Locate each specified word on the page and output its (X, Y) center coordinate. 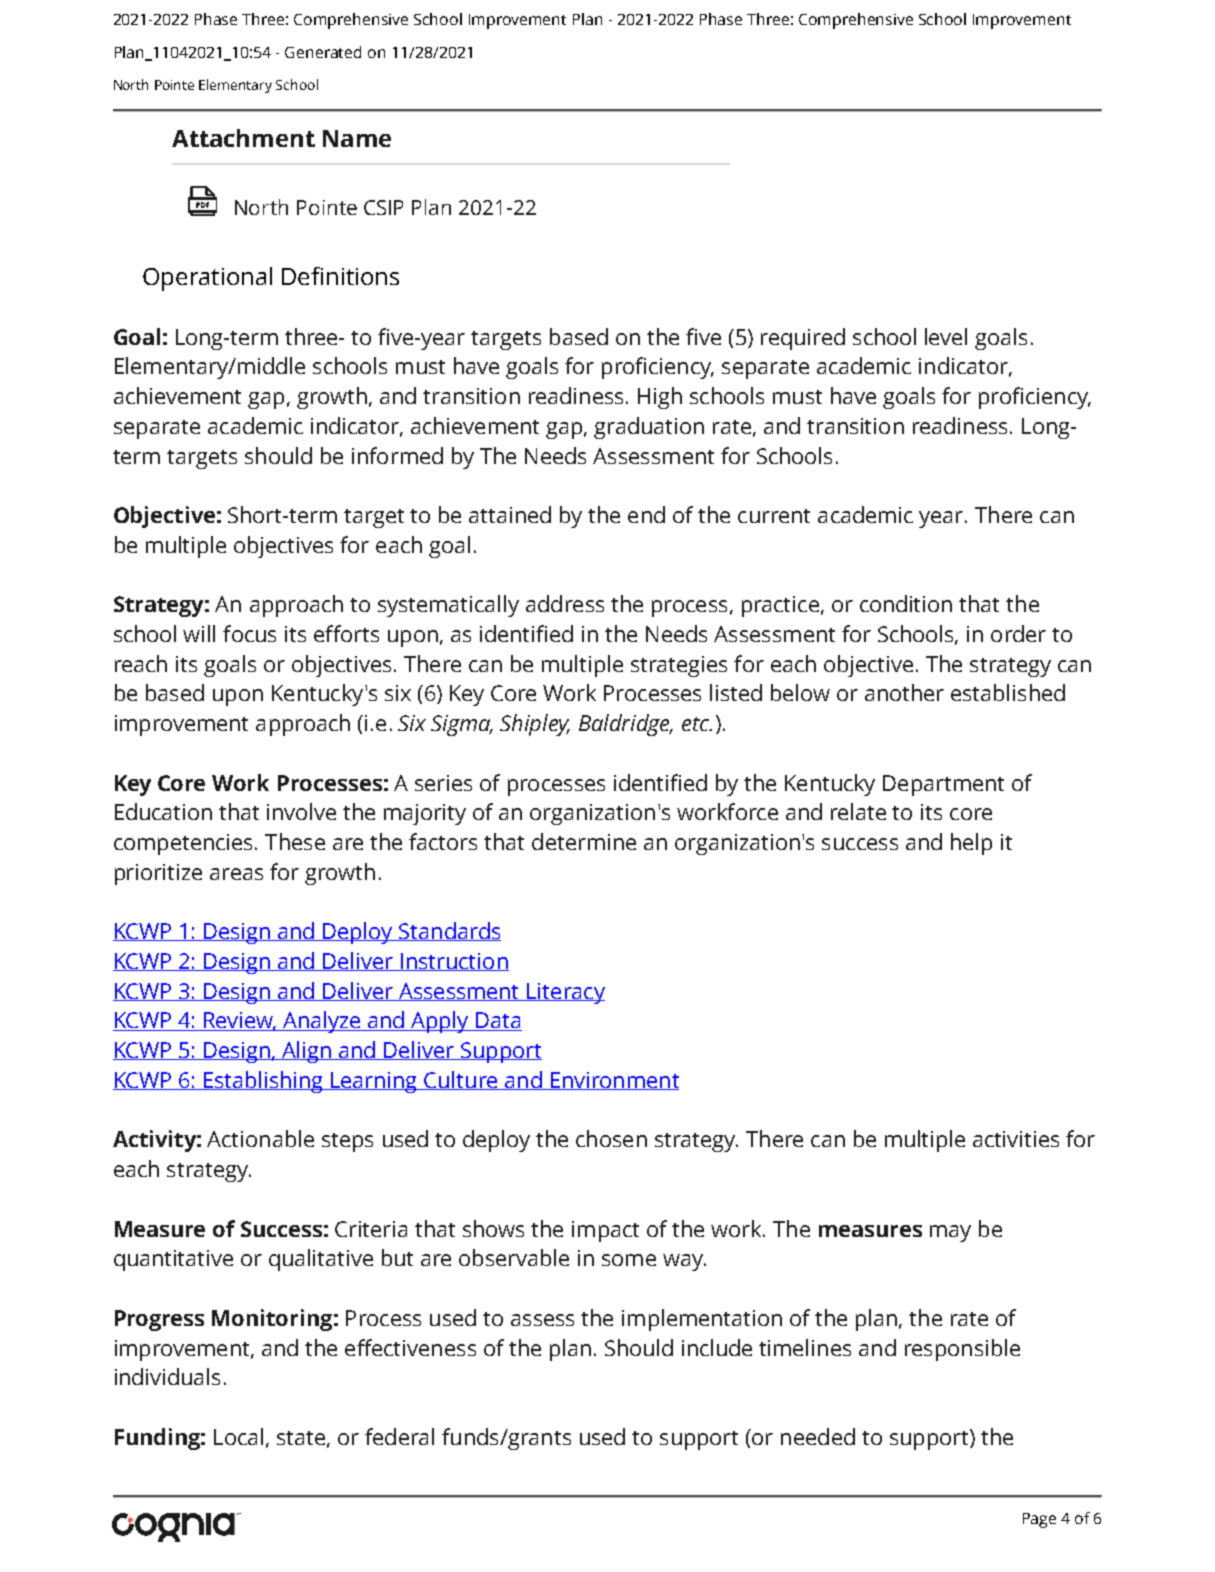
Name (357, 138)
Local (238, 1436)
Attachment (243, 138)
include (717, 1347)
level (946, 336)
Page (1039, 1520)
